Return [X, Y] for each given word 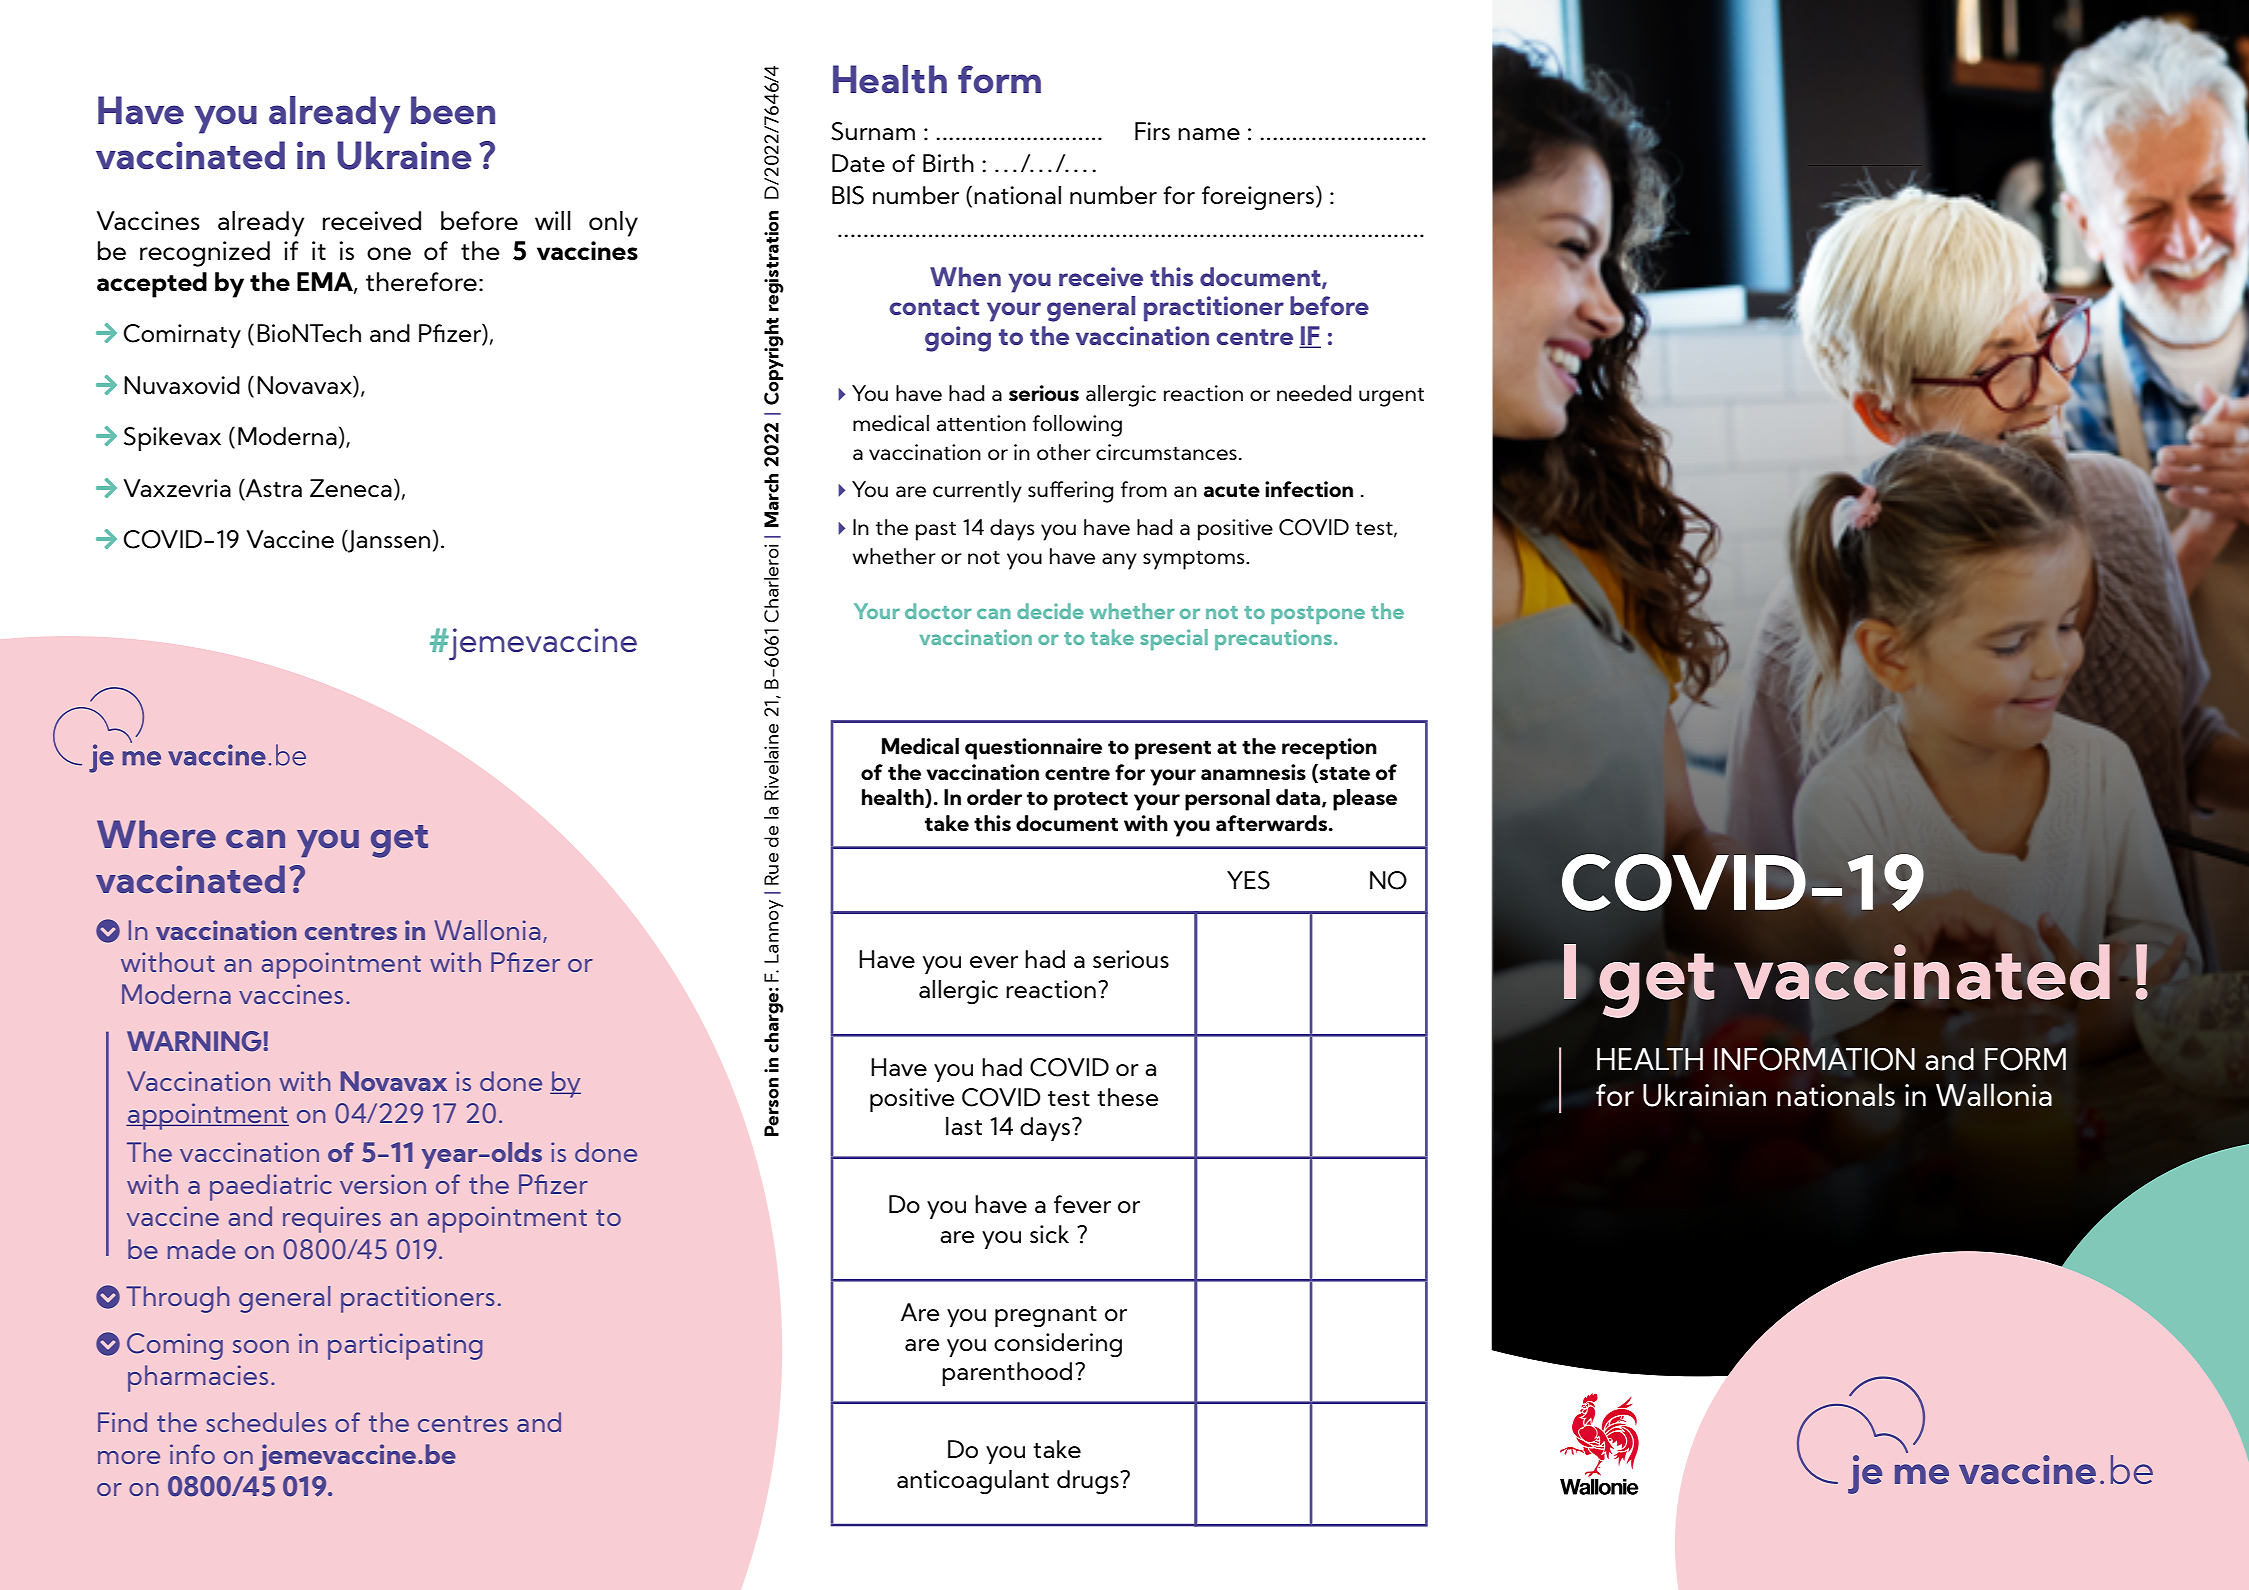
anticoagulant [973, 1482]
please [1365, 800]
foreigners [1258, 198]
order [994, 797]
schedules [266, 1422]
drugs [1089, 1482]
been [453, 110]
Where [156, 834]
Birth [948, 163]
